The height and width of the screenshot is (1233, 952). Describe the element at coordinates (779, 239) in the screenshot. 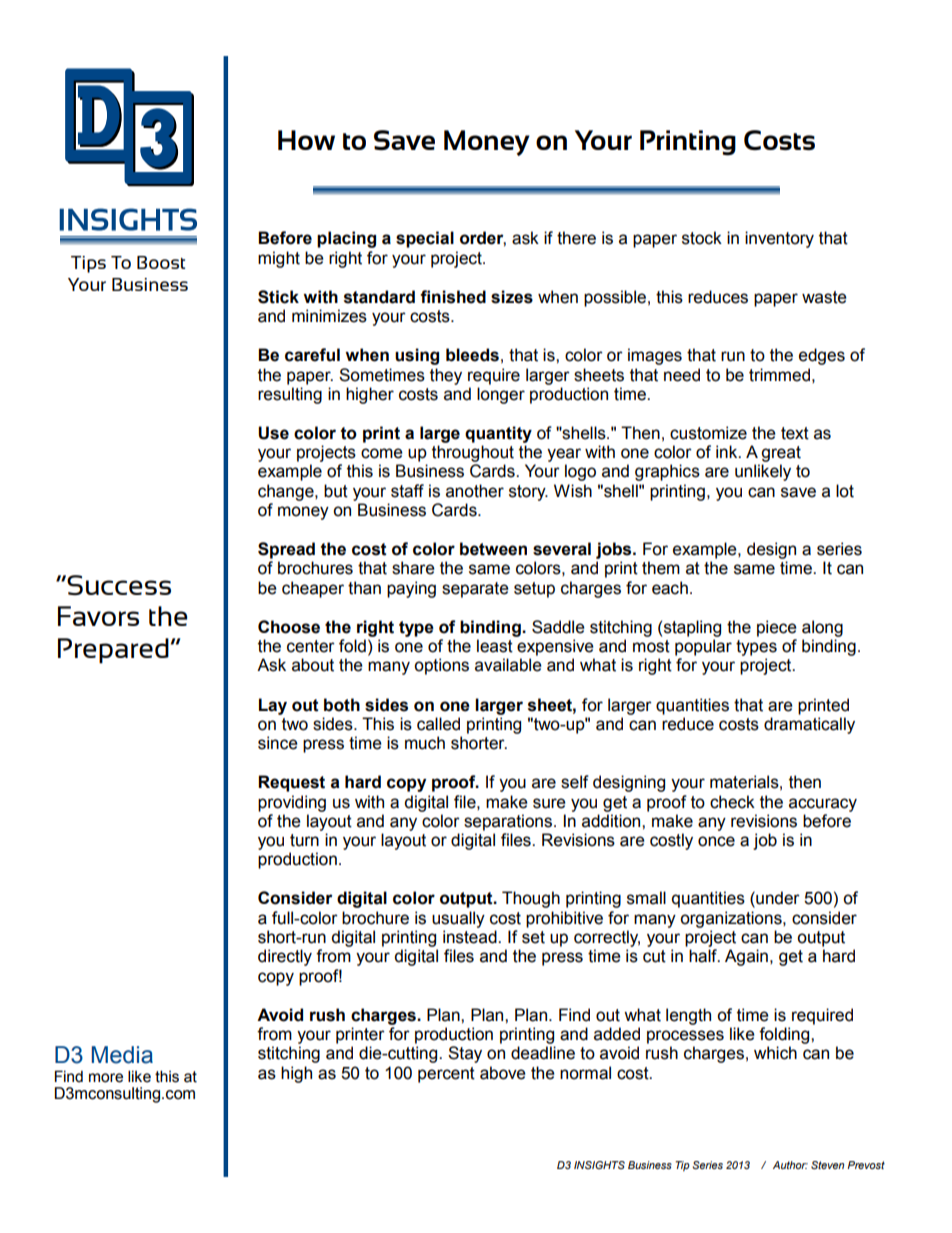

I see `inventory` at that location.
